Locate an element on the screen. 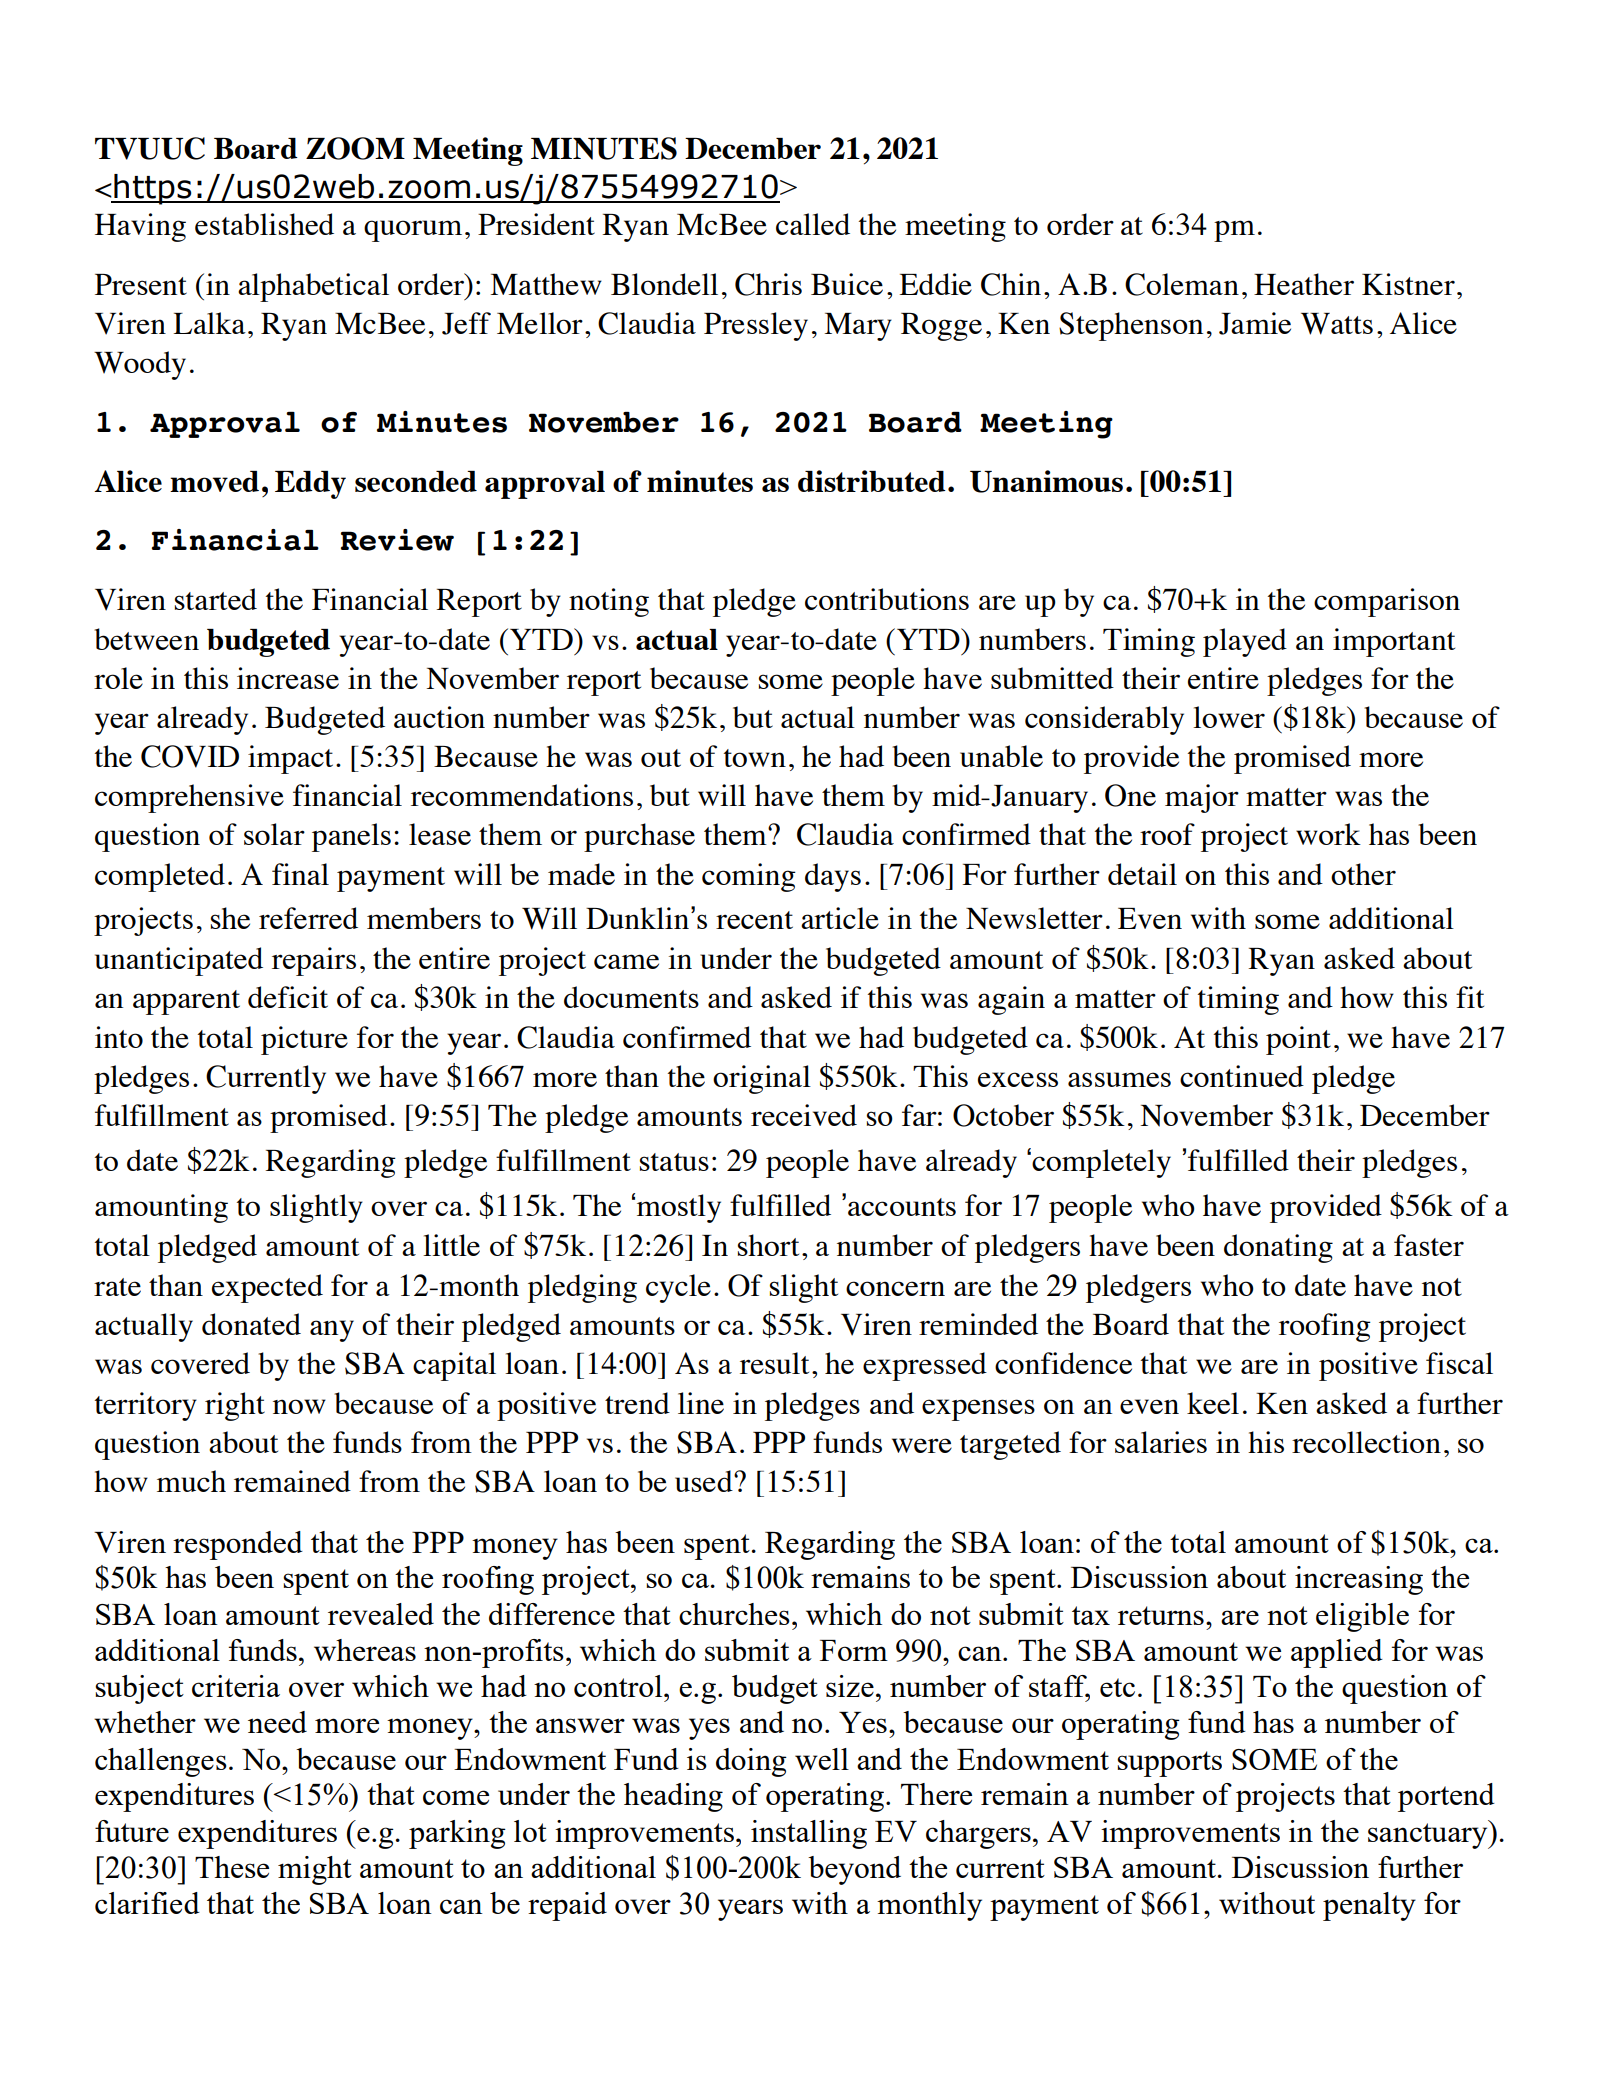 The image size is (1604, 2076). installing is located at coordinates (809, 1834).
